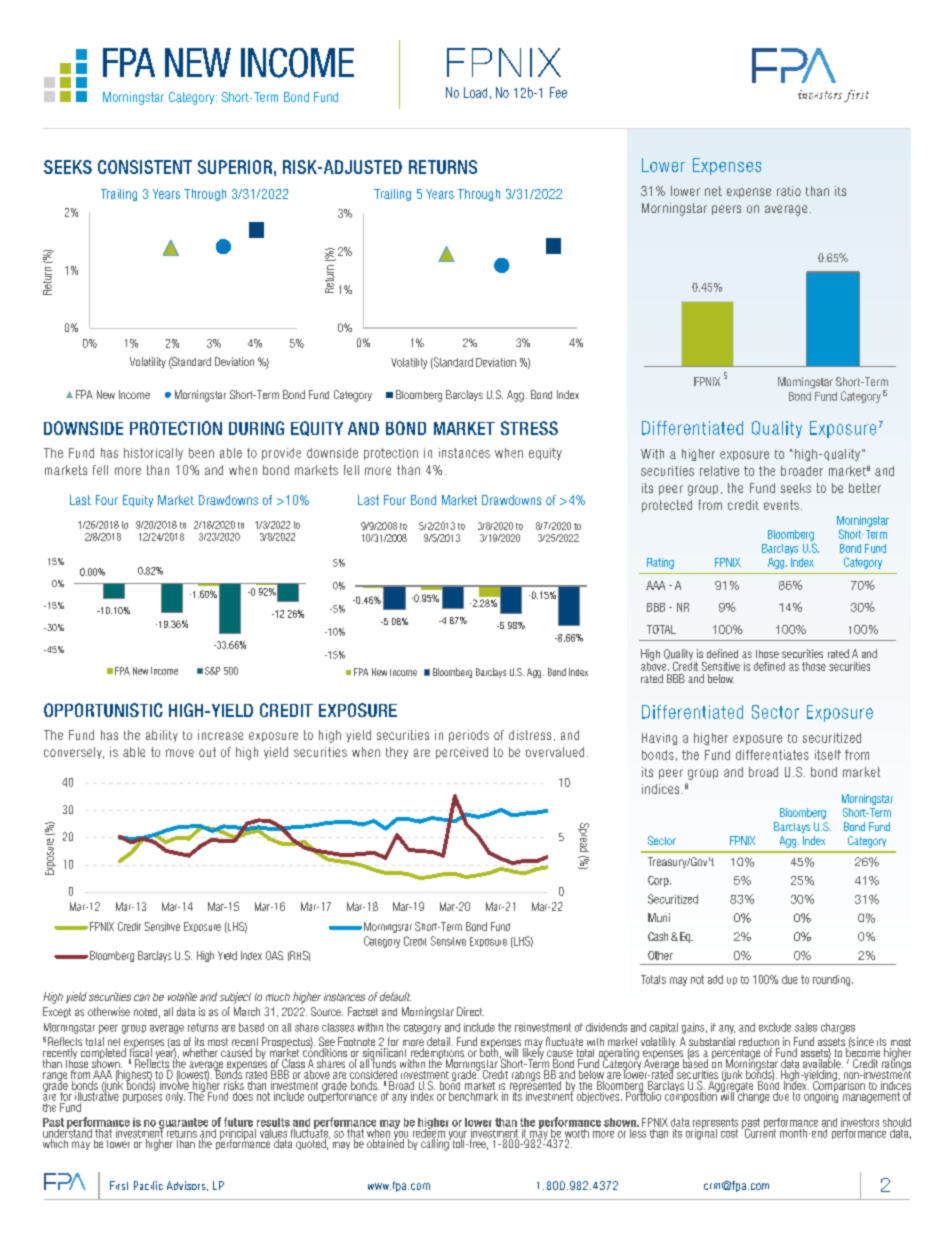 The width and height of the document is (952, 1233). I want to click on ratio, so click(789, 191).
